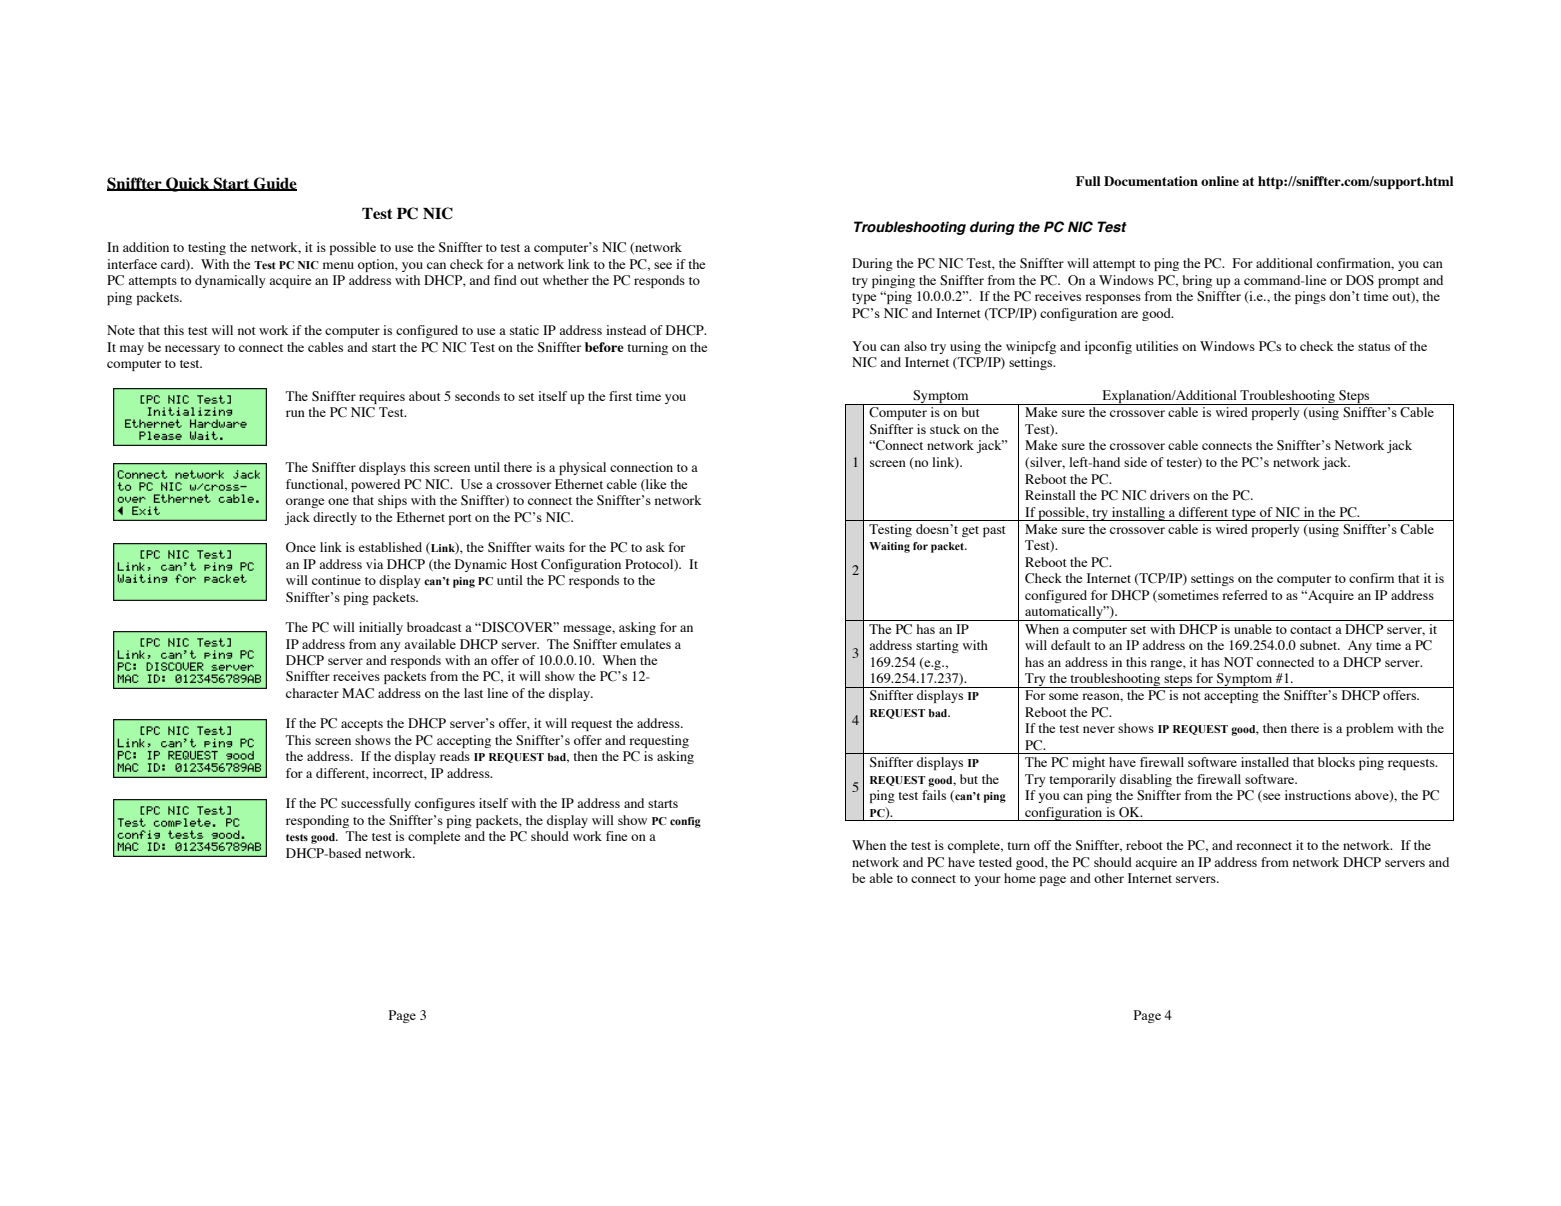  Describe the element at coordinates (317, 821) in the screenshot. I see `responding` at that location.
